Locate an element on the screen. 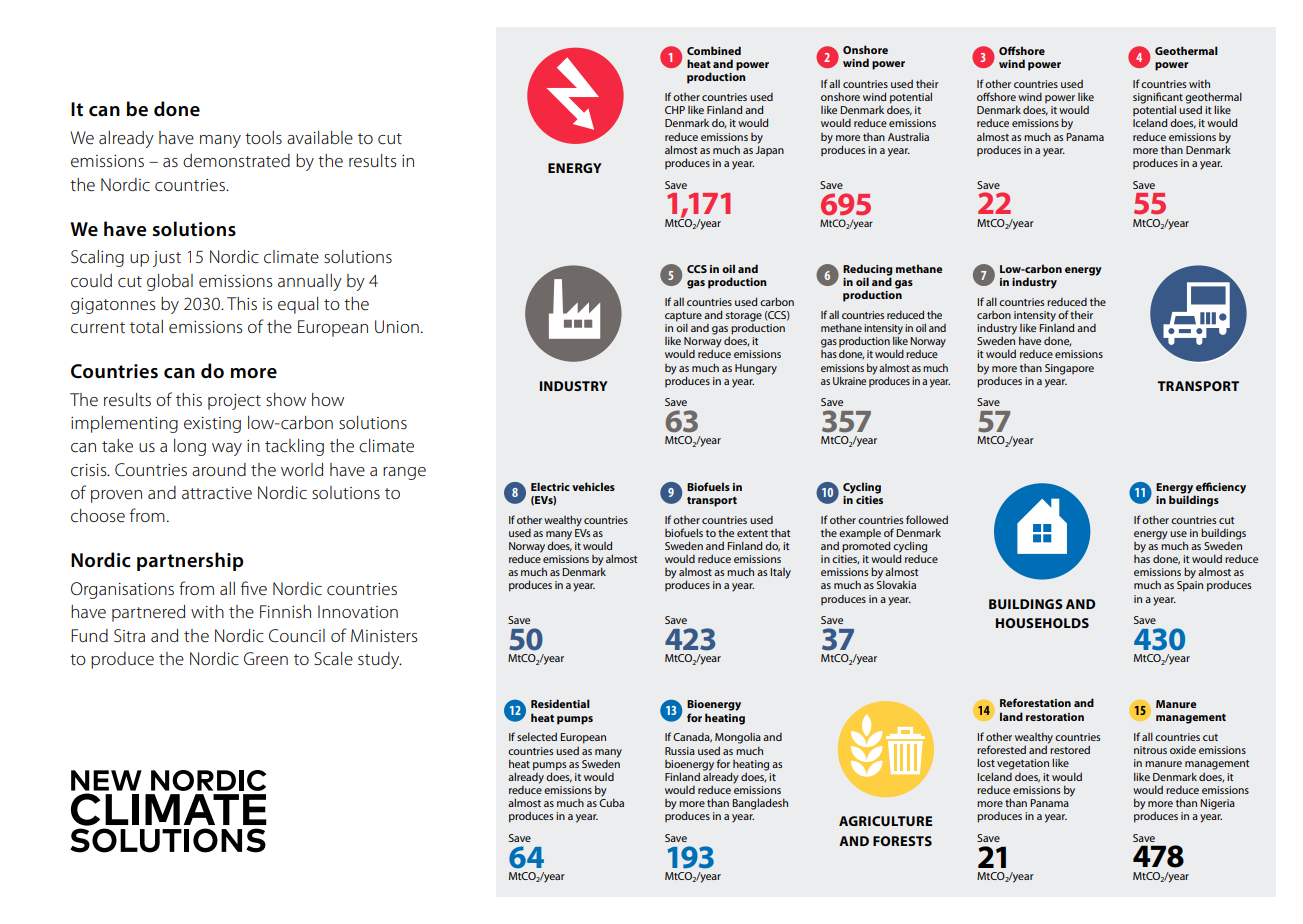 The height and width of the screenshot is (924, 1303). vehicles is located at coordinates (593, 486).
